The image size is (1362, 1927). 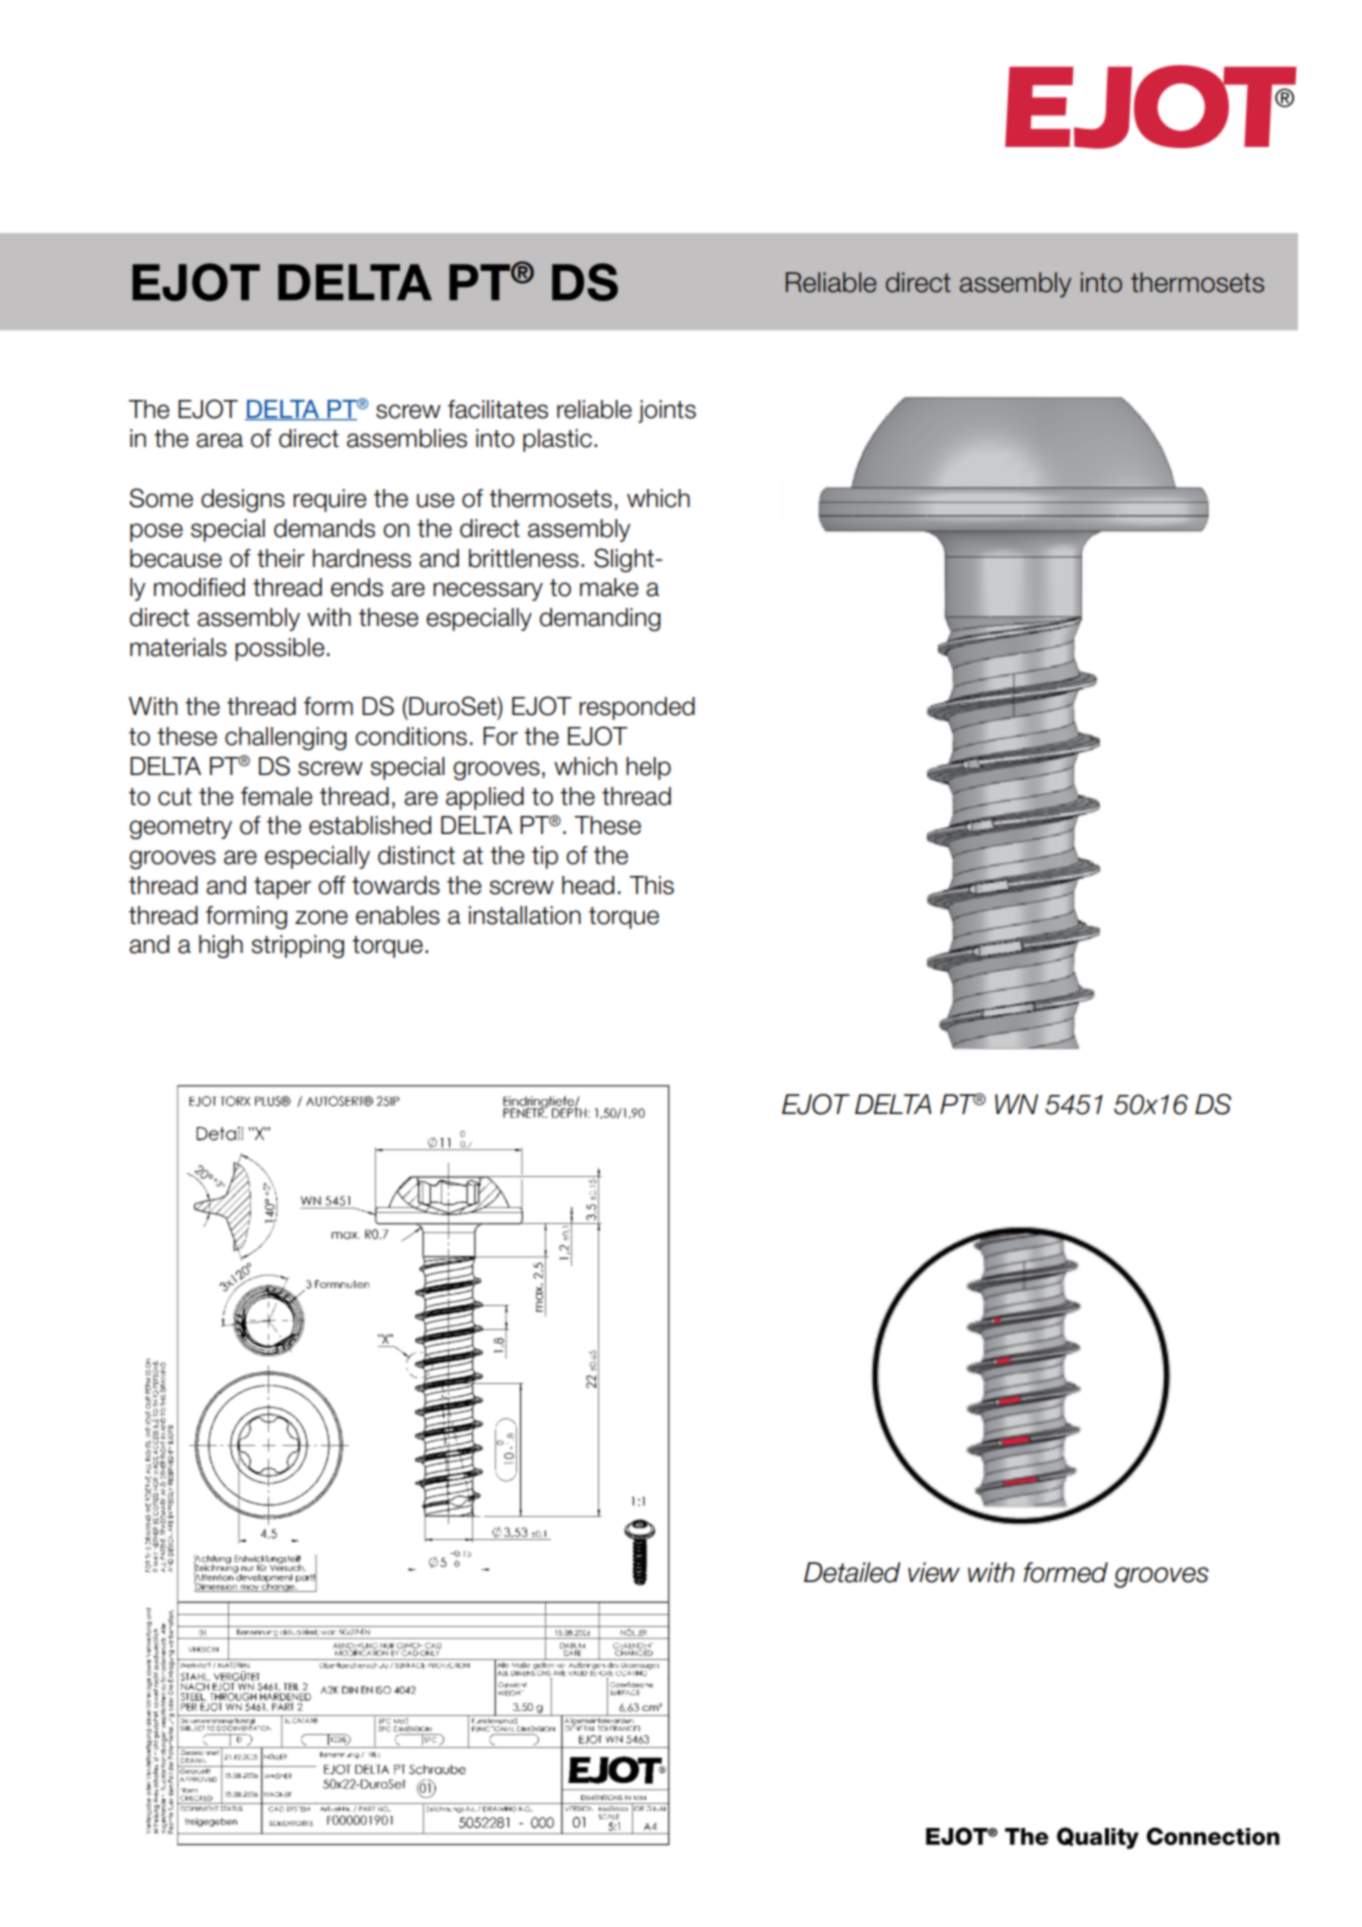 What do you see at coordinates (557, 440) in the screenshot?
I see `plastic` at bounding box center [557, 440].
